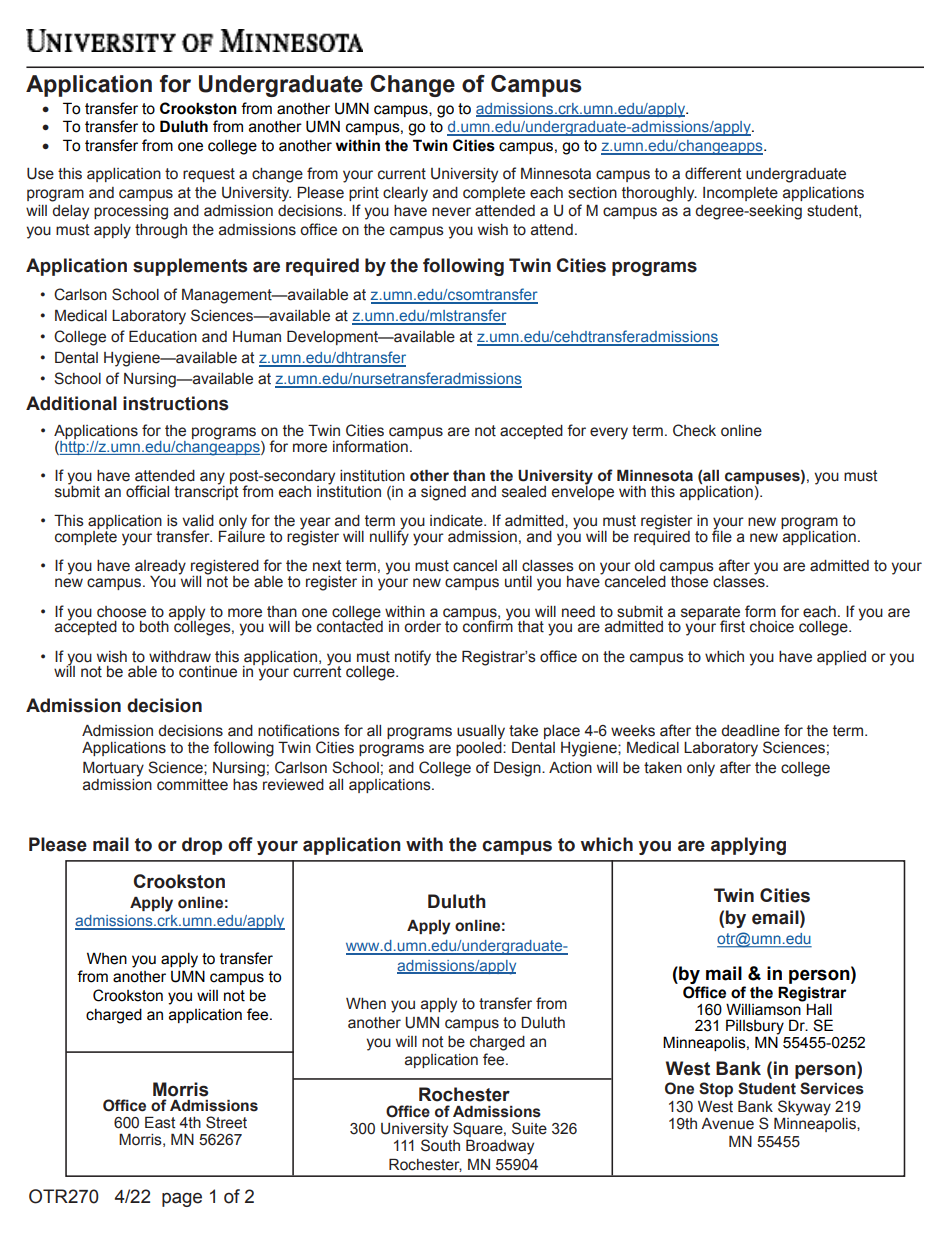 This image has width=952, height=1233. Describe the element at coordinates (131, 212) in the image. I see `processing` at that location.
